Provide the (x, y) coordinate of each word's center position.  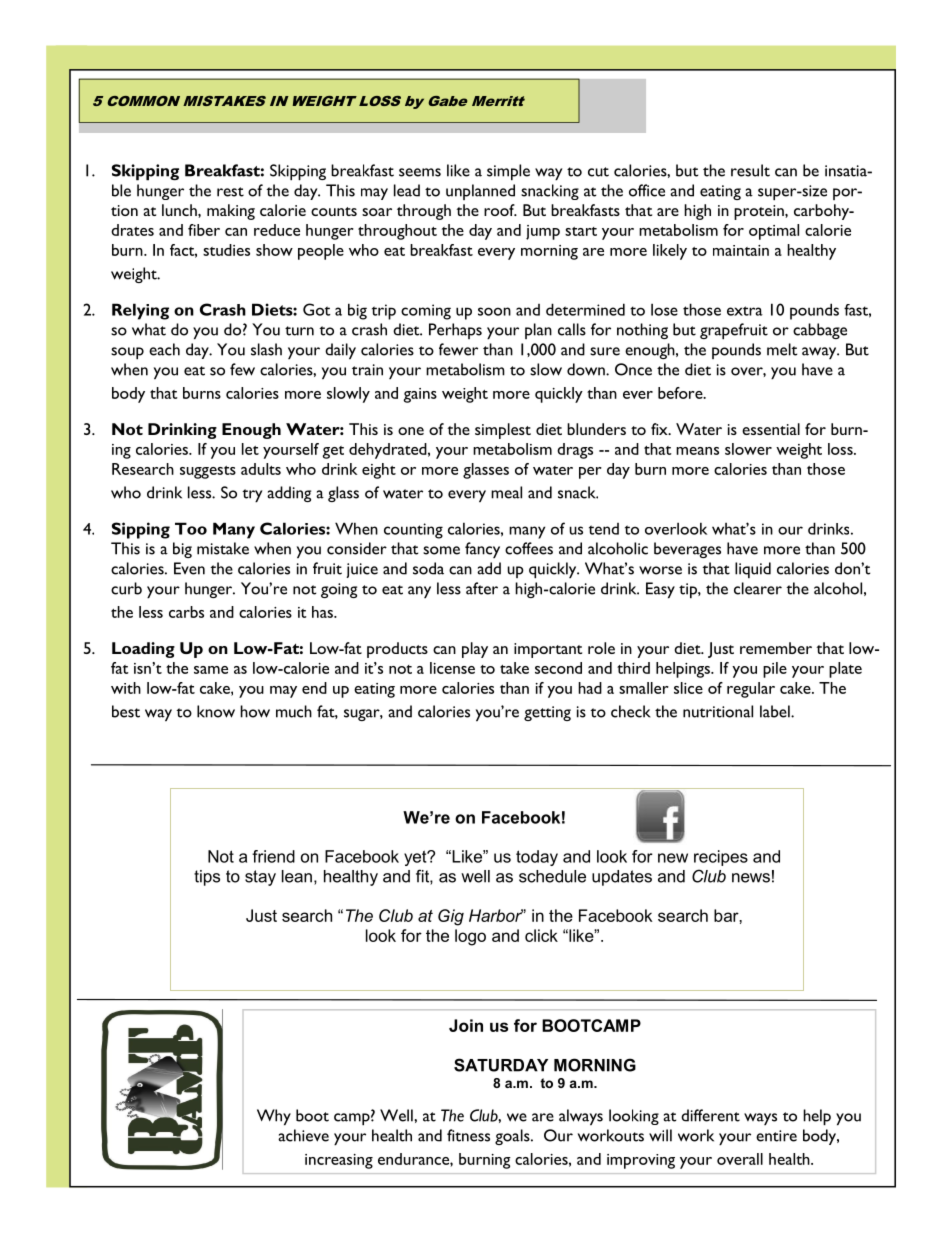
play (475, 650)
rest (230, 192)
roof (500, 210)
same (211, 670)
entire (776, 1136)
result (750, 170)
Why (274, 1117)
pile (775, 670)
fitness (468, 1135)
